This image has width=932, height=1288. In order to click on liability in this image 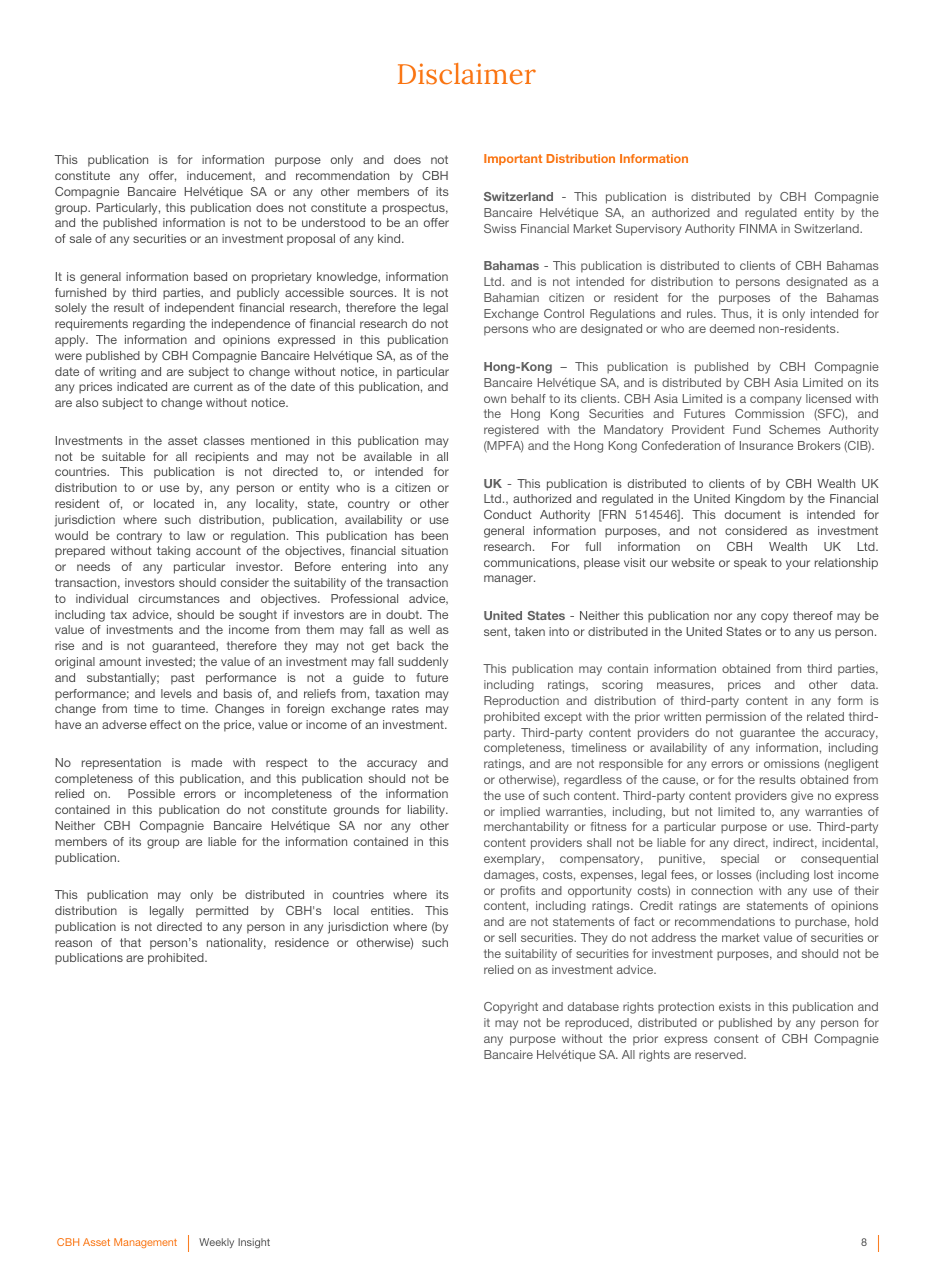, I will do `click(428, 811)`.
